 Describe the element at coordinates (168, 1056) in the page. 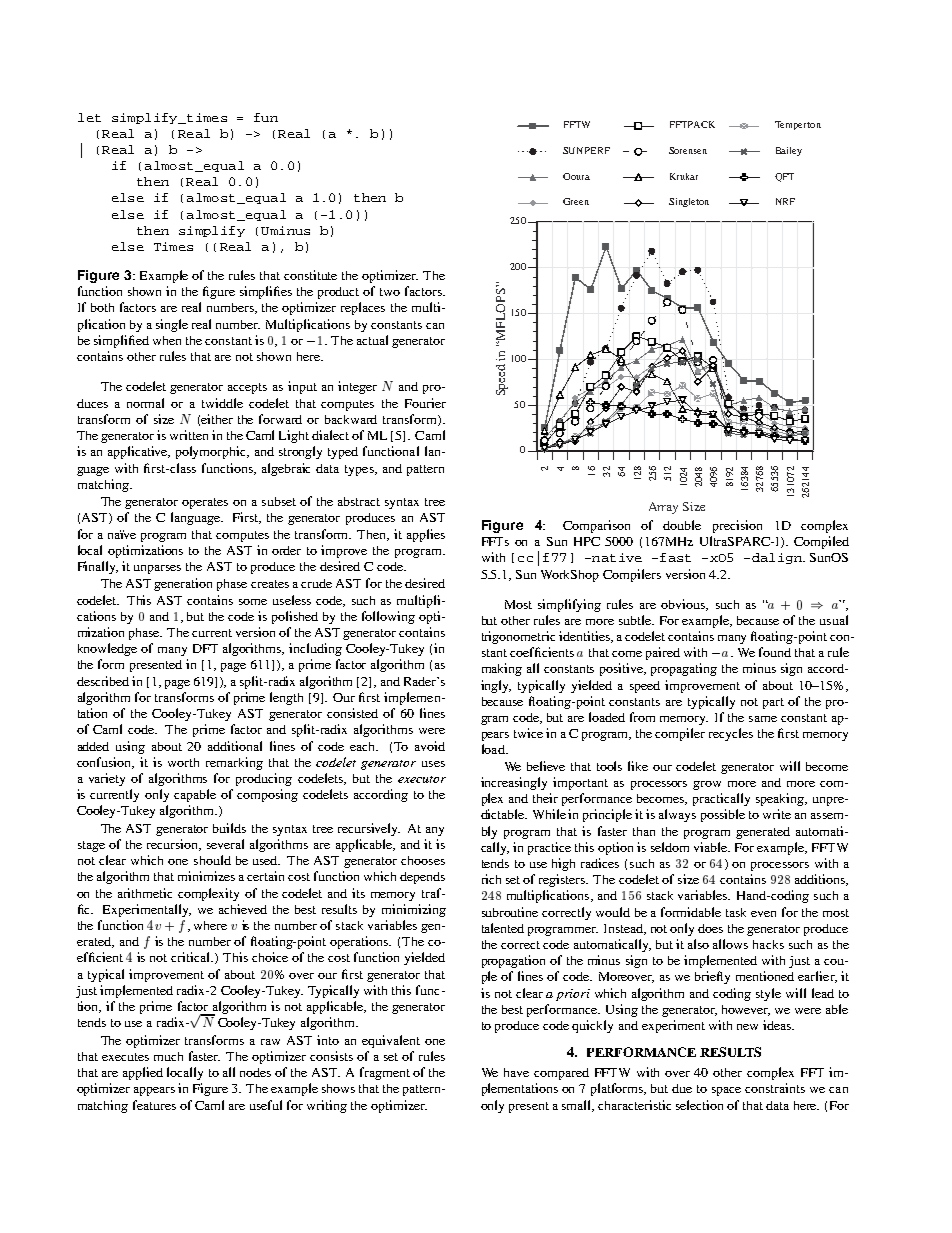

I see `much` at that location.
